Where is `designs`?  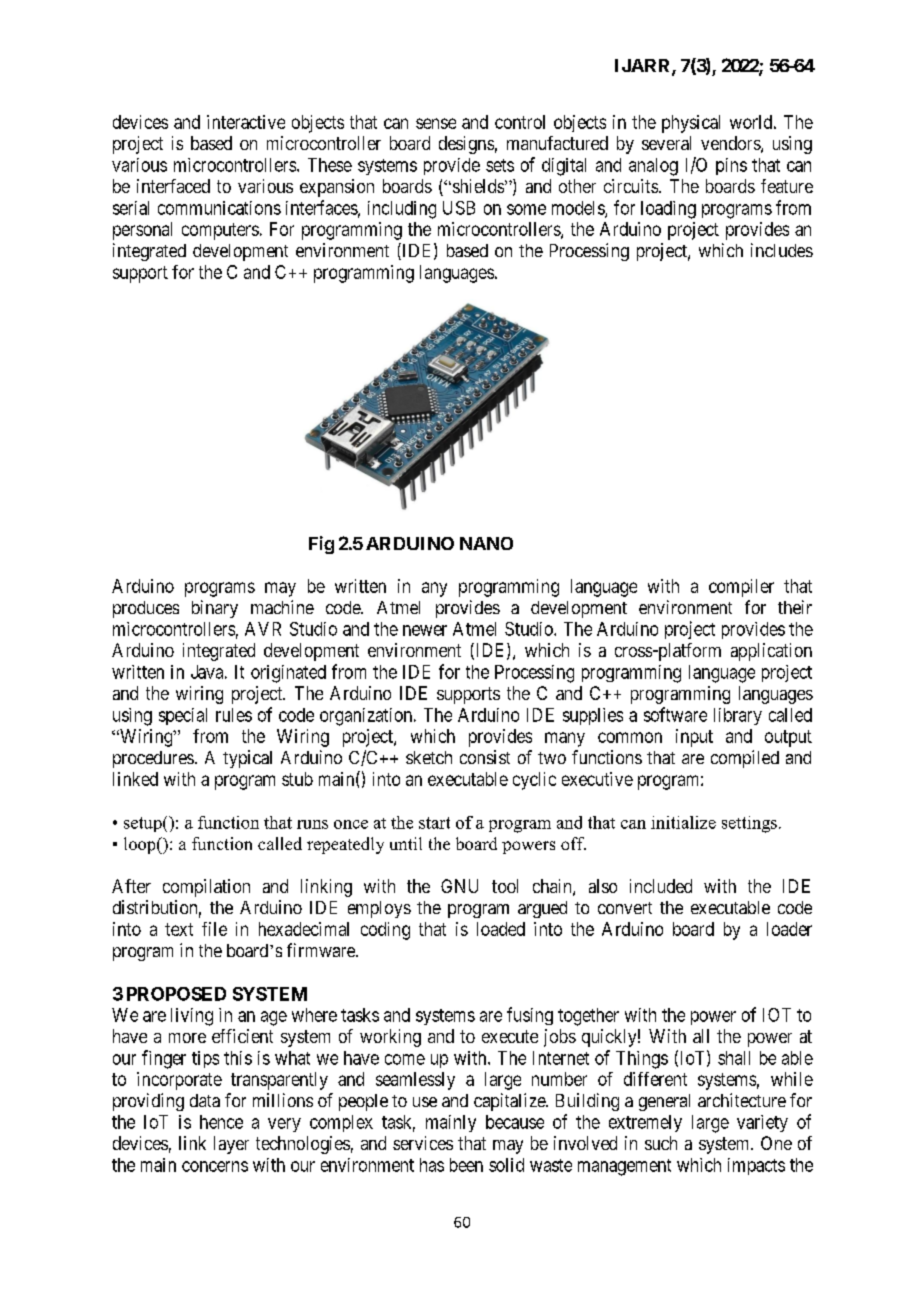 designs is located at coordinates (466, 145).
